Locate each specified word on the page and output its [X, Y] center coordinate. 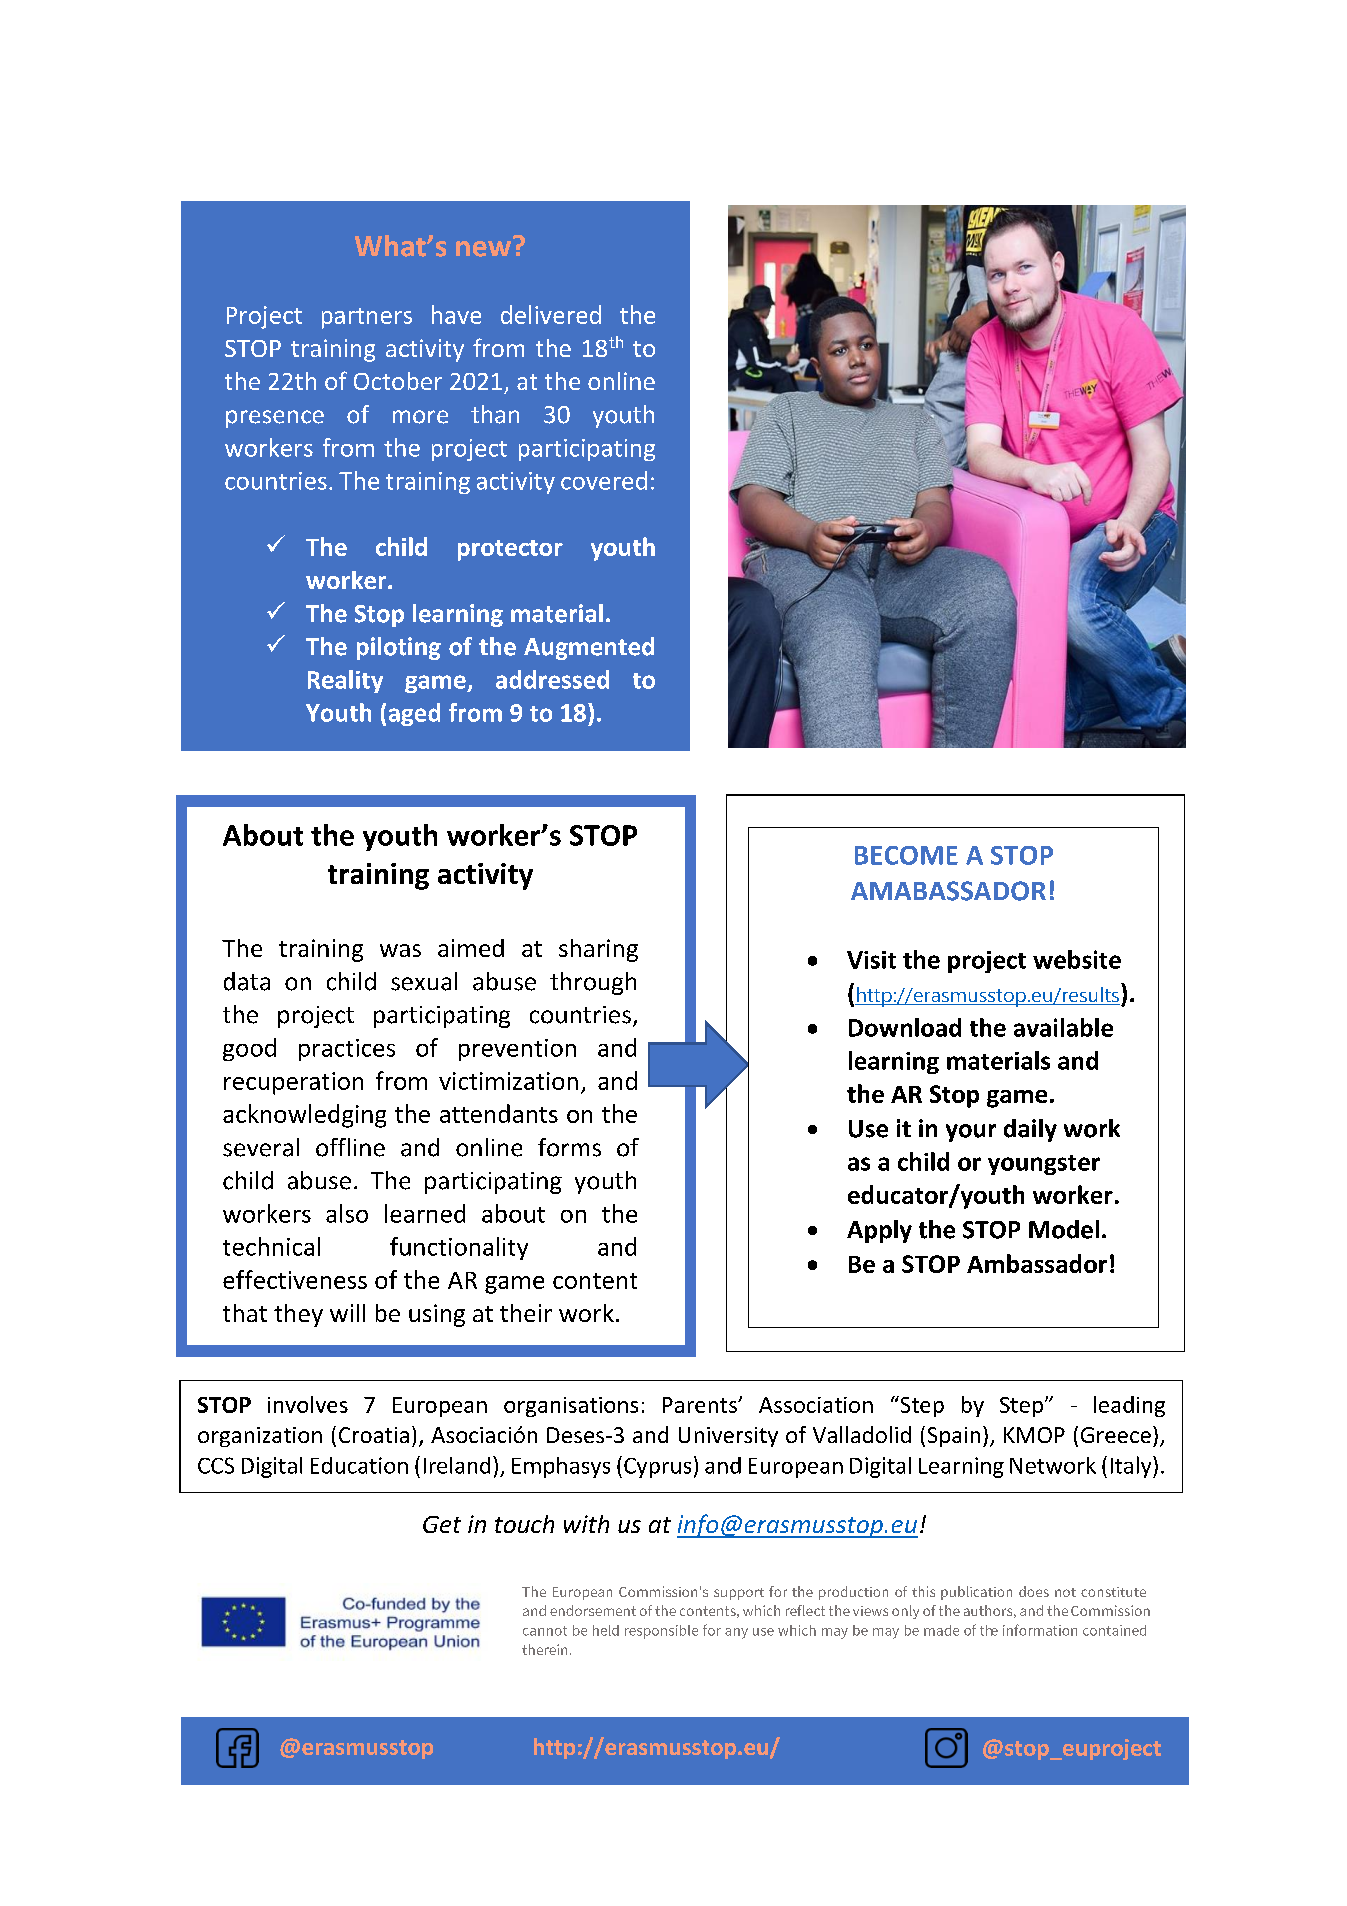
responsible [661, 1632]
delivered [551, 314]
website [1077, 959]
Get [442, 1524]
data [247, 981]
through [593, 983]
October [398, 381]
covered [604, 480]
